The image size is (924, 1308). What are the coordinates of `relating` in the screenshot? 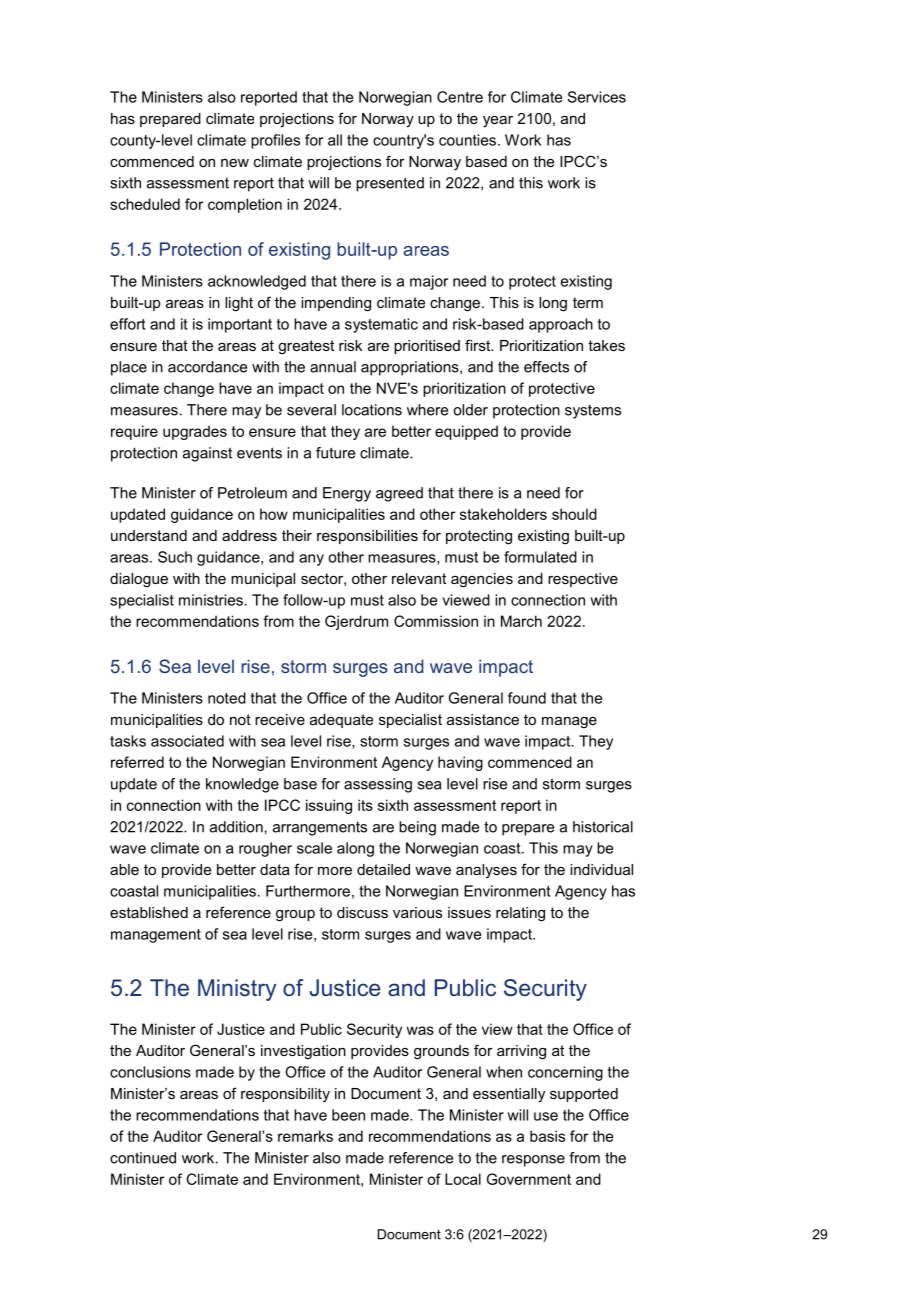 It's located at (520, 914).
